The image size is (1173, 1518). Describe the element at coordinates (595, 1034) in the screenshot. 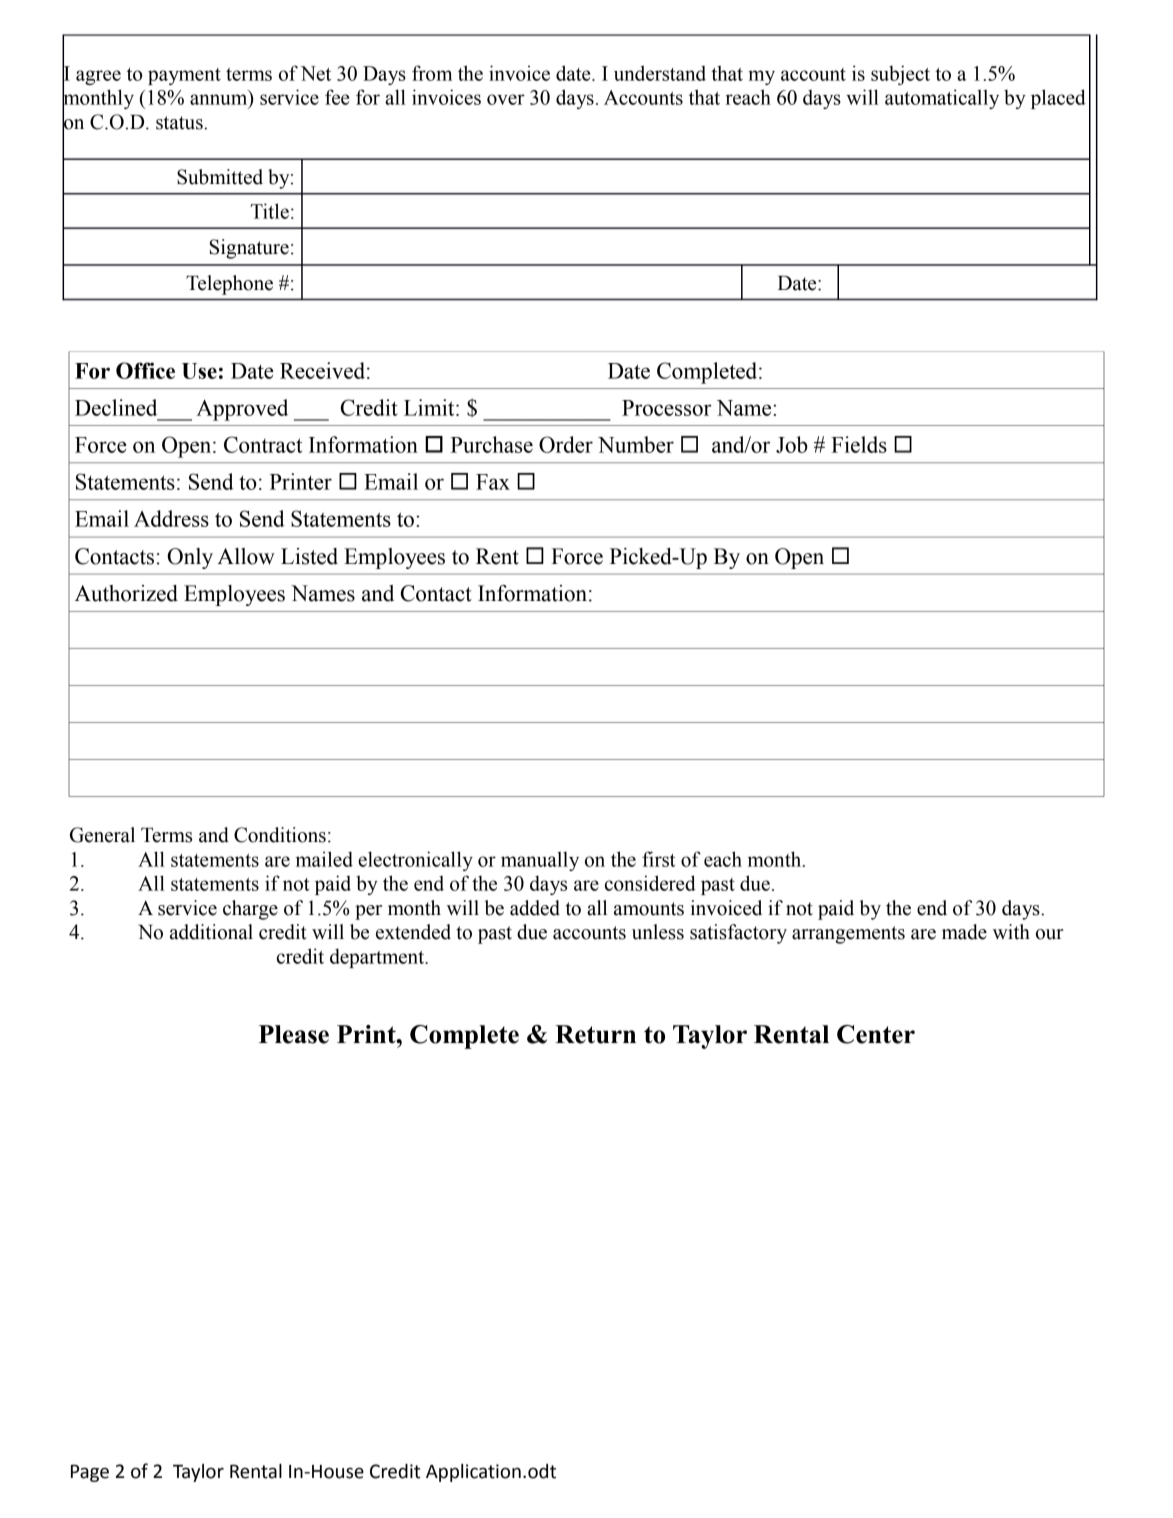

I see `Return` at that location.
